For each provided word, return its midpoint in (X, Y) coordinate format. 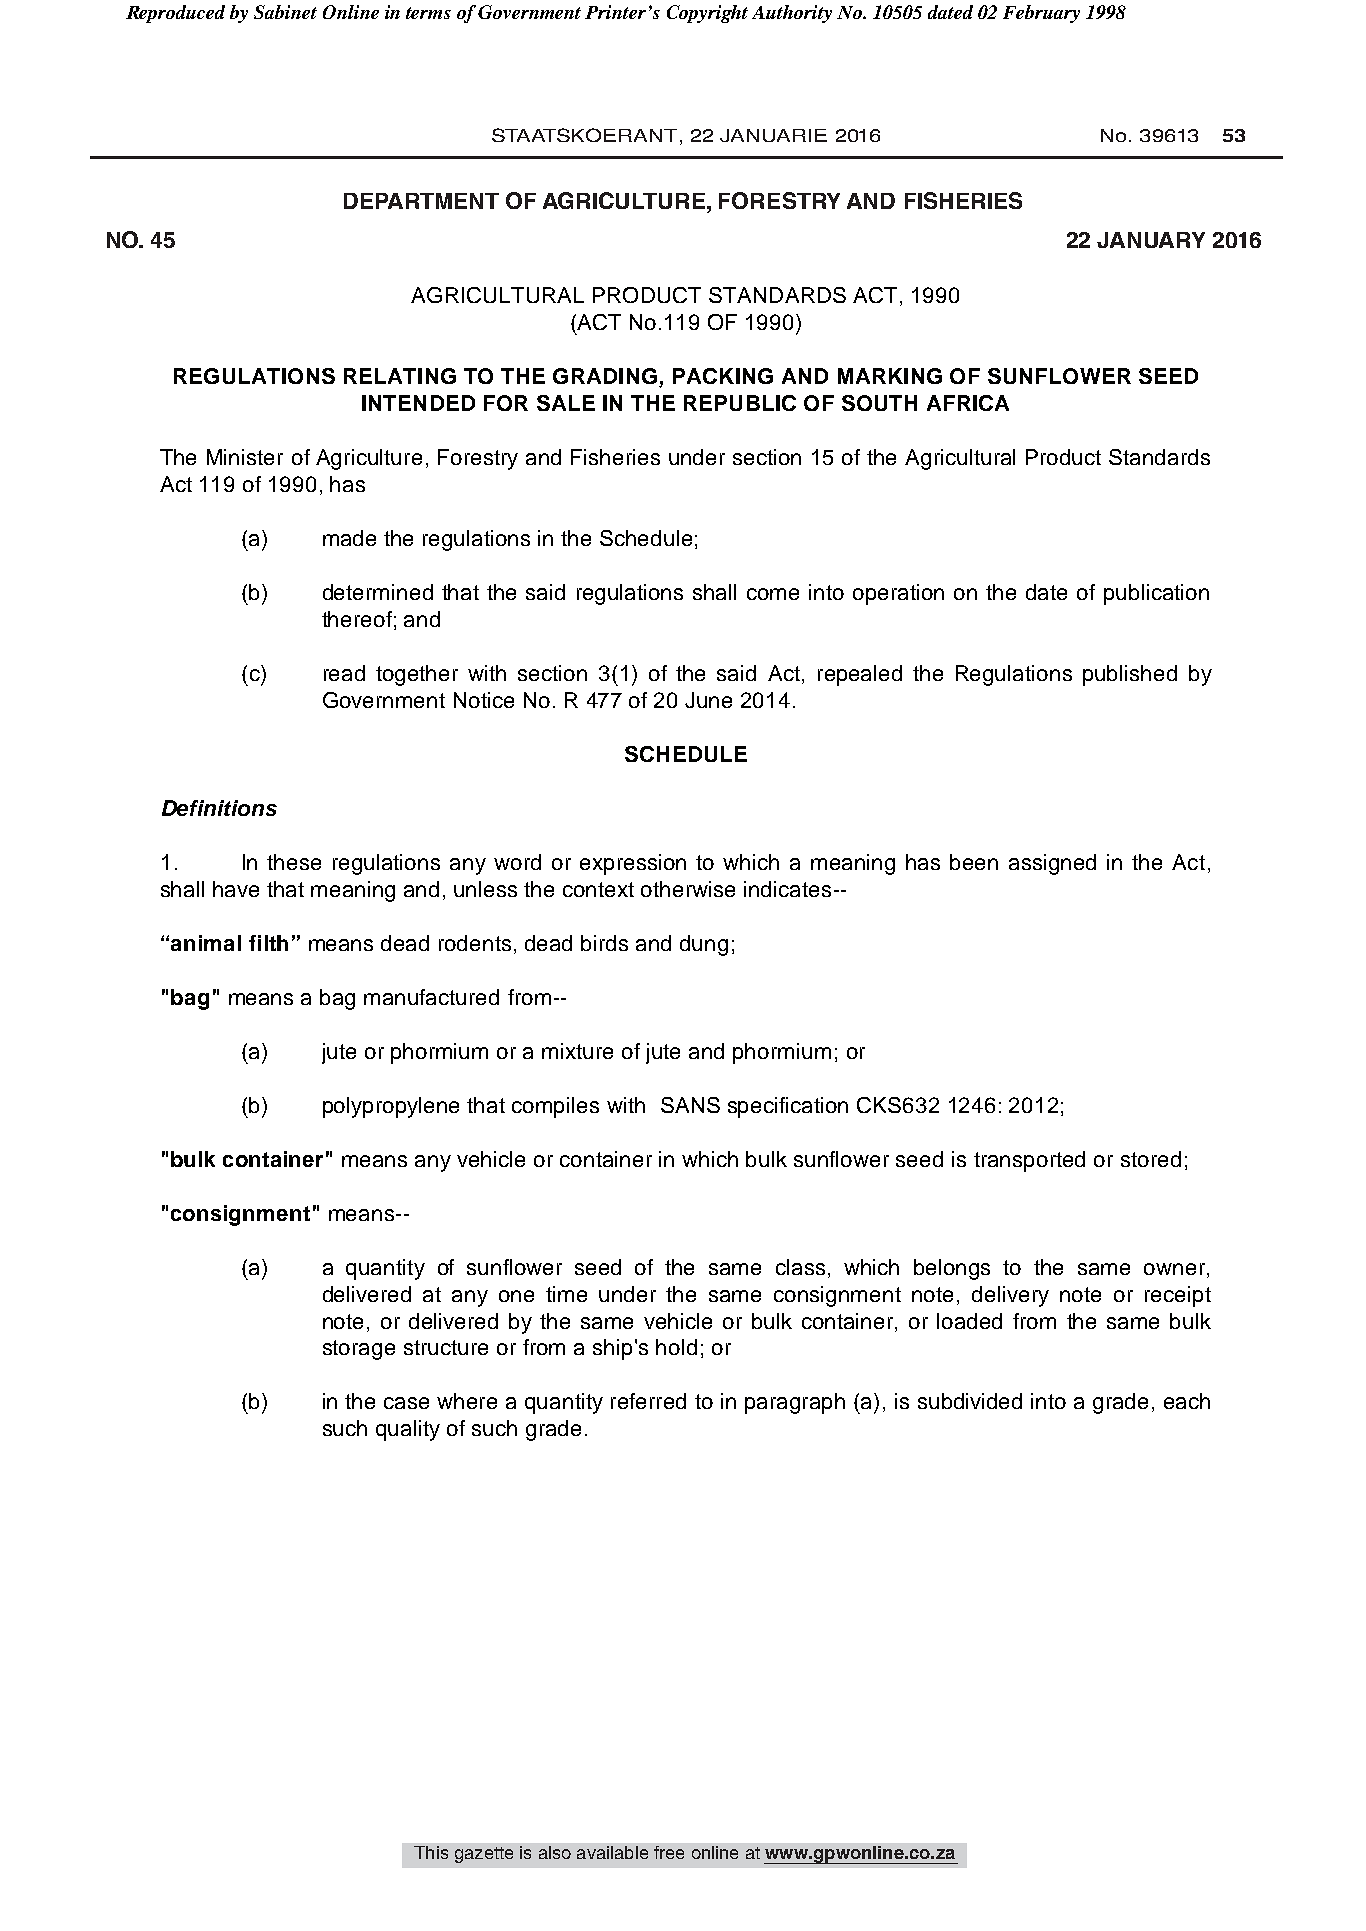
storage (359, 1350)
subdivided (970, 1401)
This (431, 1852)
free (669, 1852)
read (344, 673)
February (1041, 14)
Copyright (707, 14)
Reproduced (175, 14)
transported (1029, 1161)
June (708, 700)
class (800, 1267)
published (1130, 675)
